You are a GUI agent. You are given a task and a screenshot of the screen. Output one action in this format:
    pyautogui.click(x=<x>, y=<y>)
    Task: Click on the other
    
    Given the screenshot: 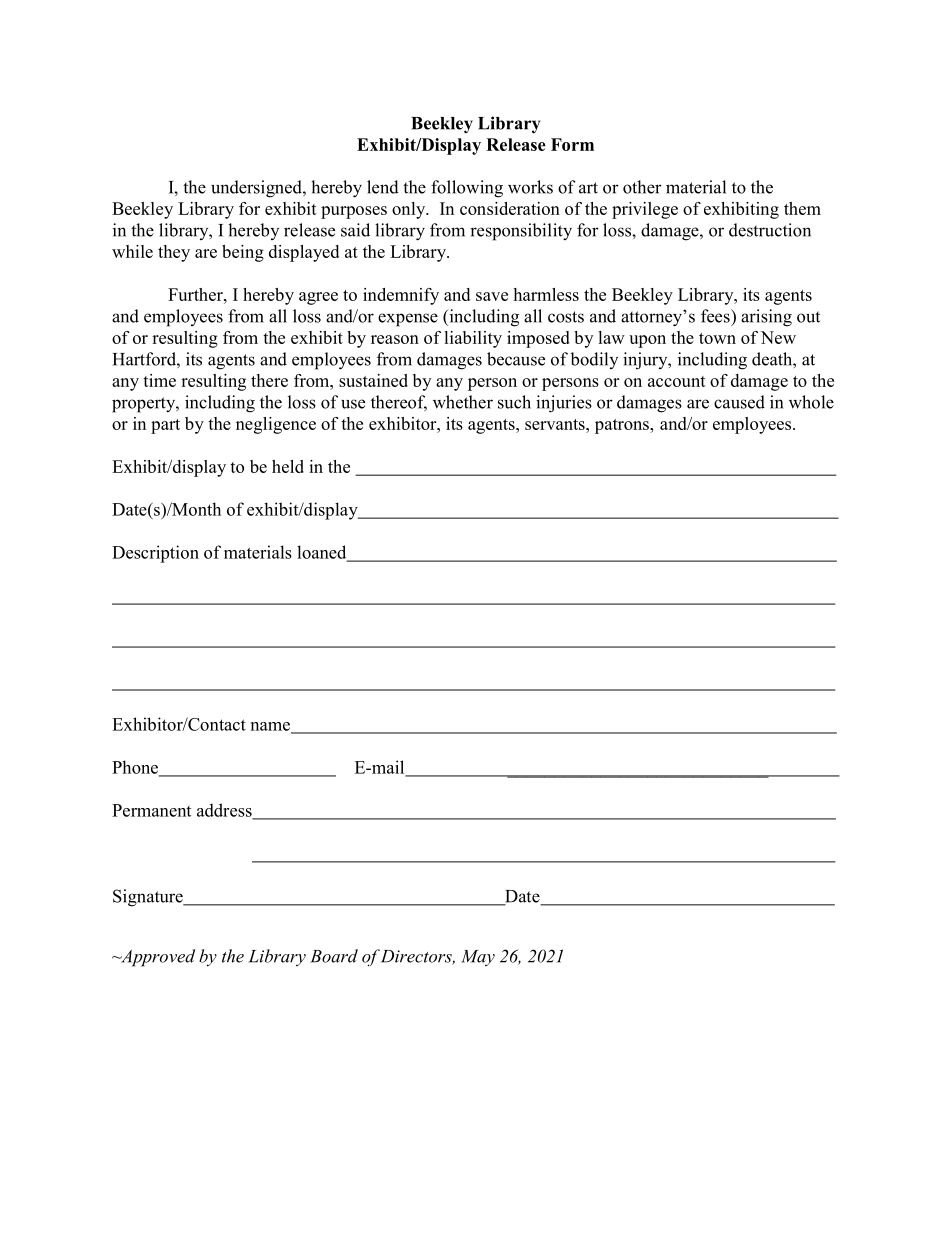 What is the action you would take?
    pyautogui.click(x=642, y=187)
